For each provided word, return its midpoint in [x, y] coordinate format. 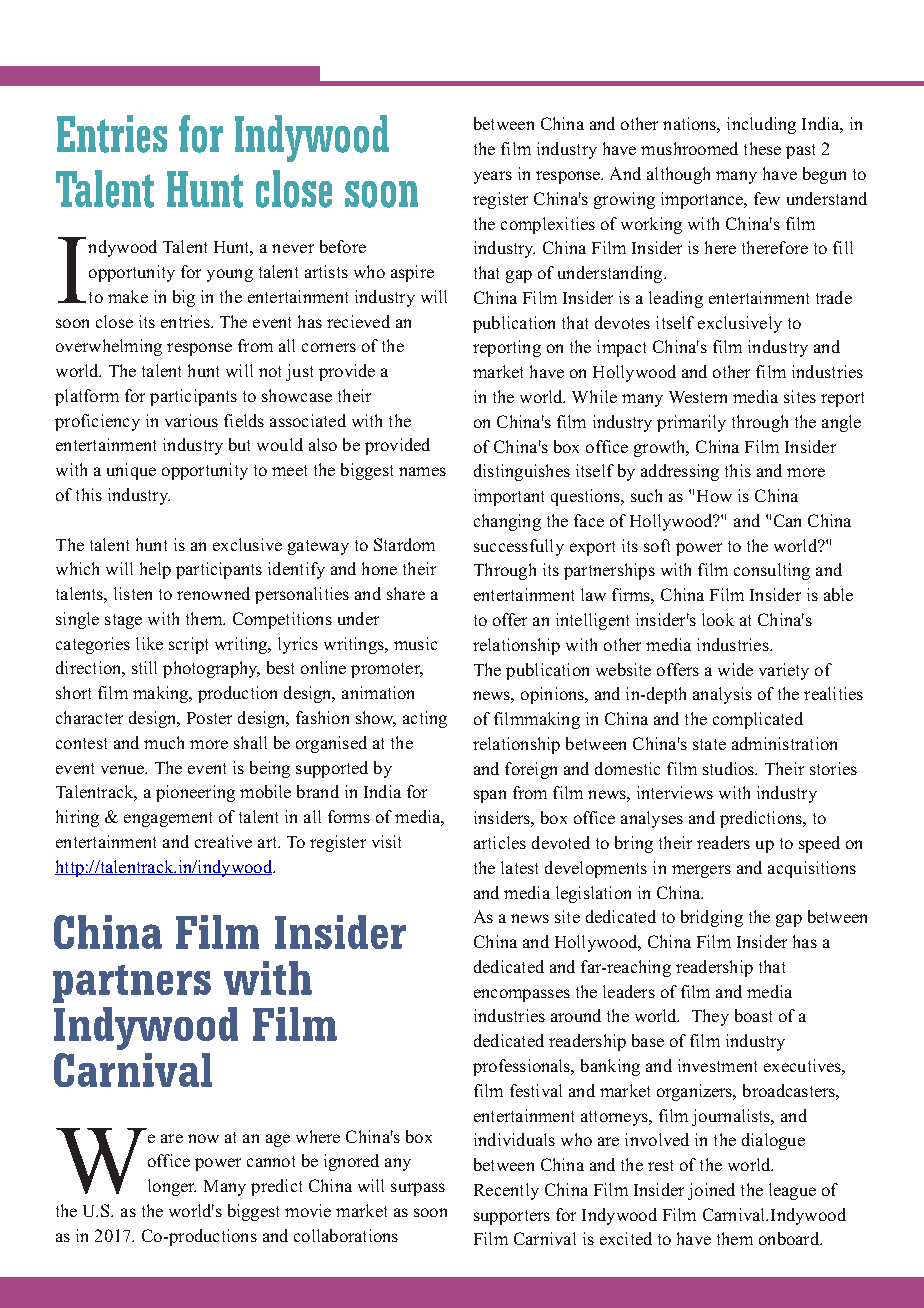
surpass [418, 1189]
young [230, 275]
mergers [701, 871]
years [493, 177]
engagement [168, 819]
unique [131, 471]
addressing [680, 472]
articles [500, 842]
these [762, 148]
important [509, 497]
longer [172, 1187]
